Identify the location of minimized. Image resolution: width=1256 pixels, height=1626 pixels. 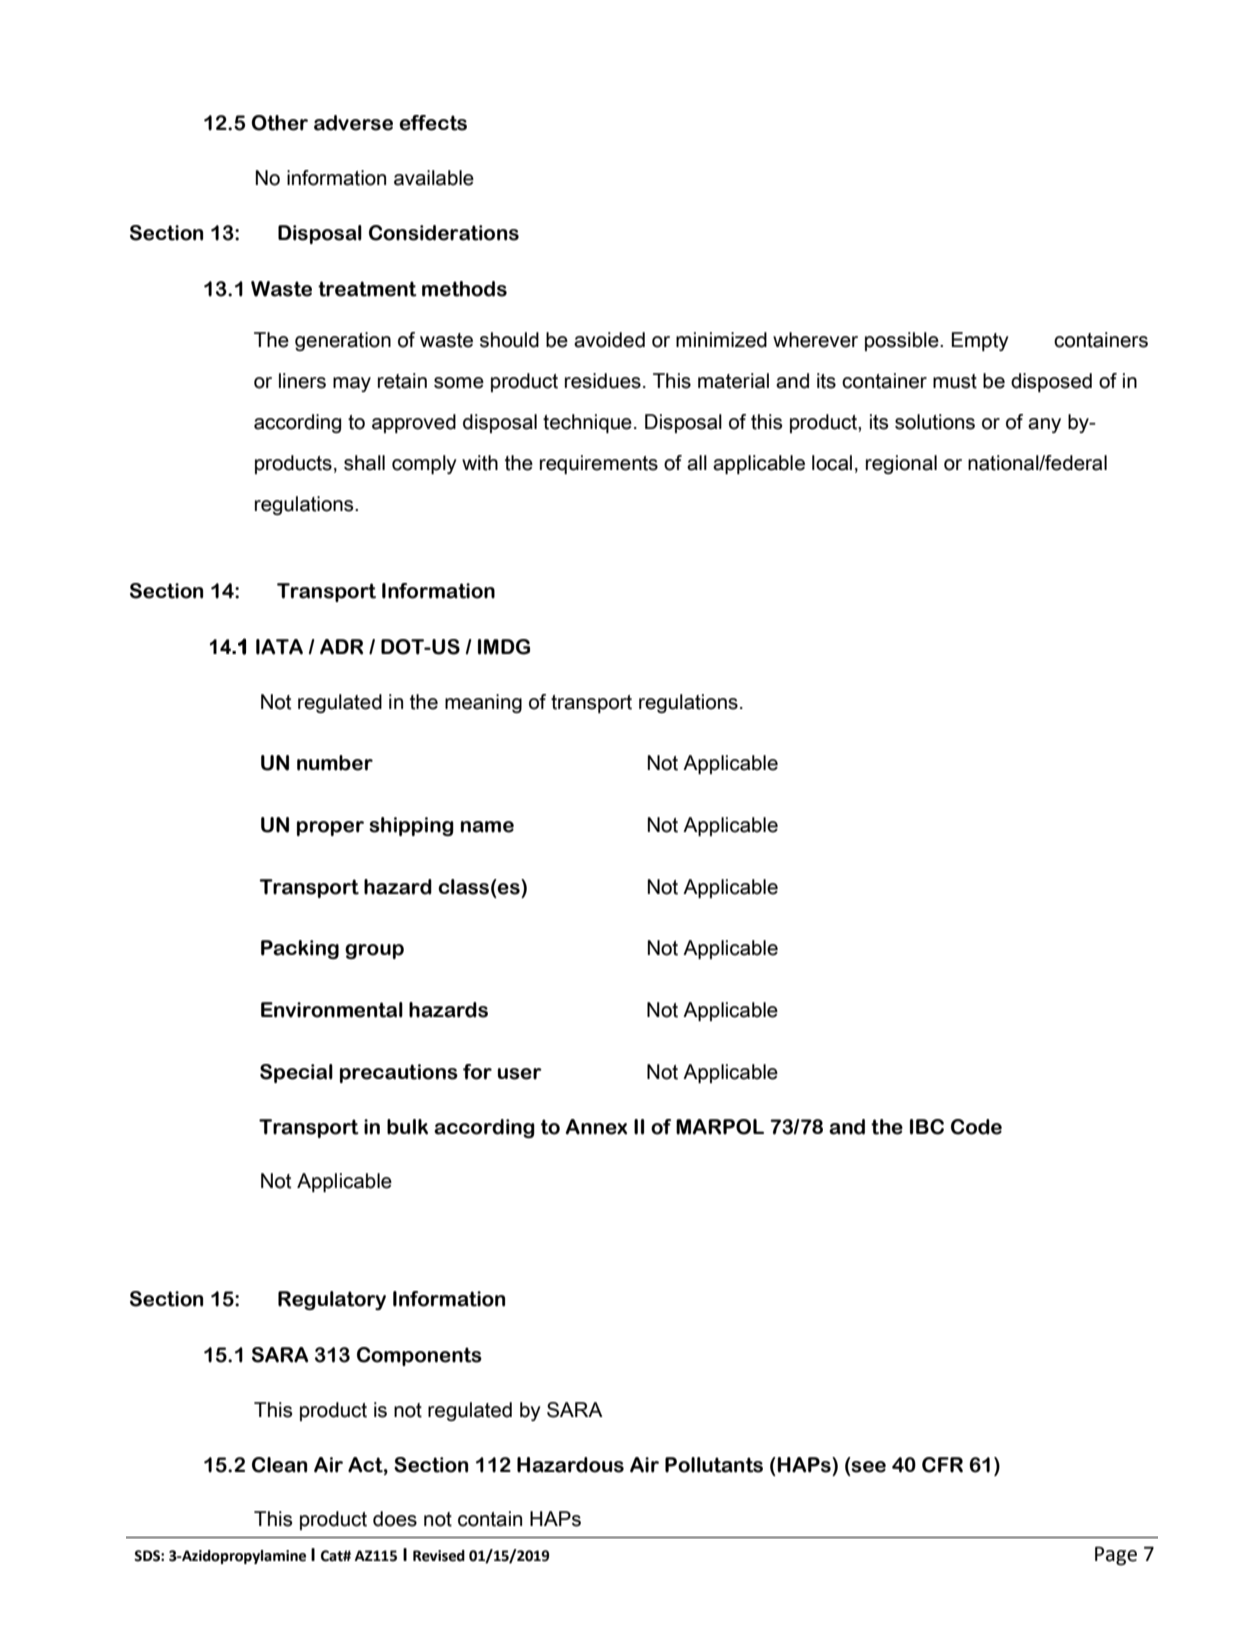
(721, 340).
